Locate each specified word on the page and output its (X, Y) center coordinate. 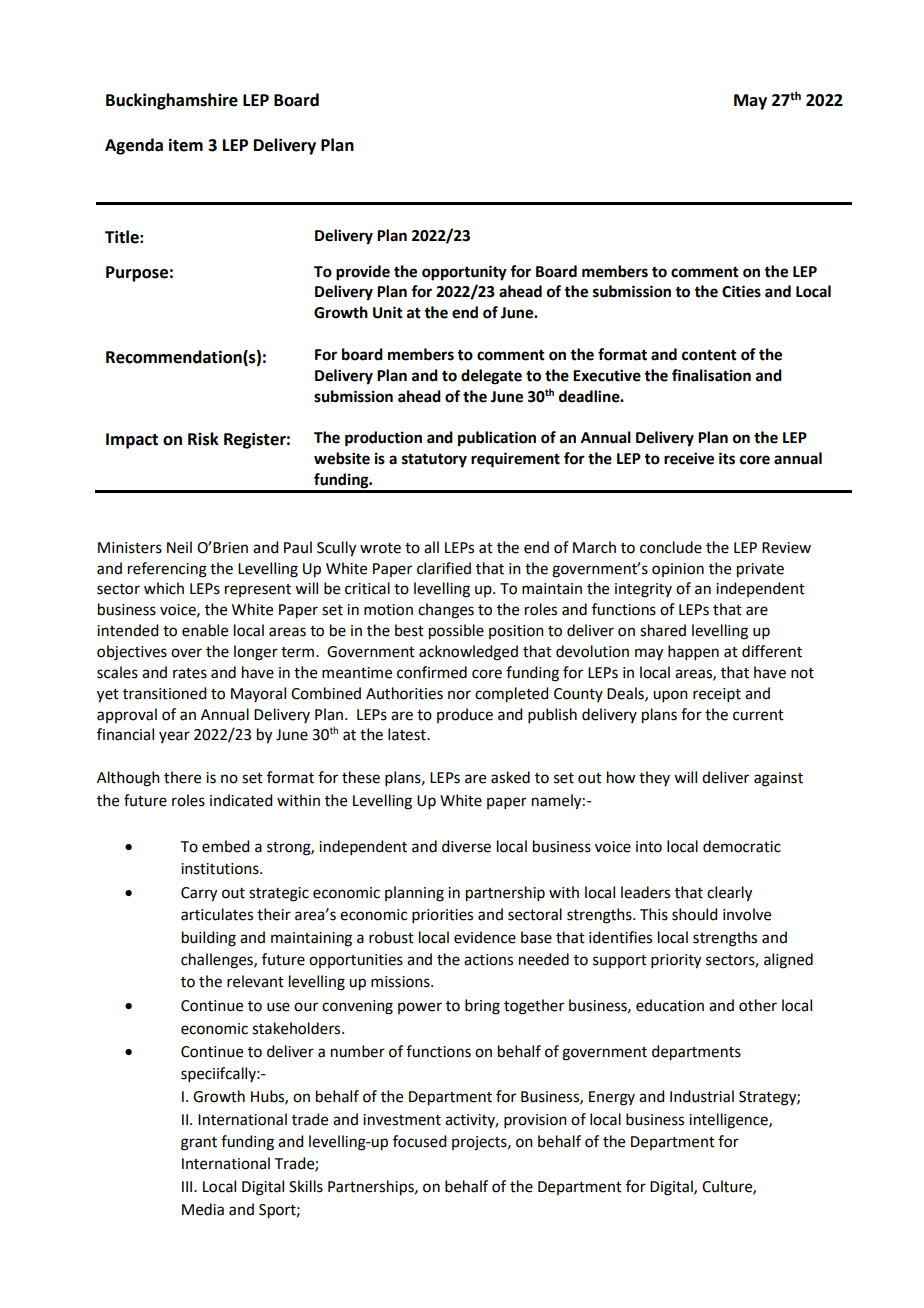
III (188, 1186)
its (727, 458)
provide (363, 273)
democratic (742, 846)
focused (419, 1141)
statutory (434, 461)
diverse (466, 846)
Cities (741, 291)
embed (225, 846)
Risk (203, 439)
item (186, 145)
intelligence (729, 1121)
